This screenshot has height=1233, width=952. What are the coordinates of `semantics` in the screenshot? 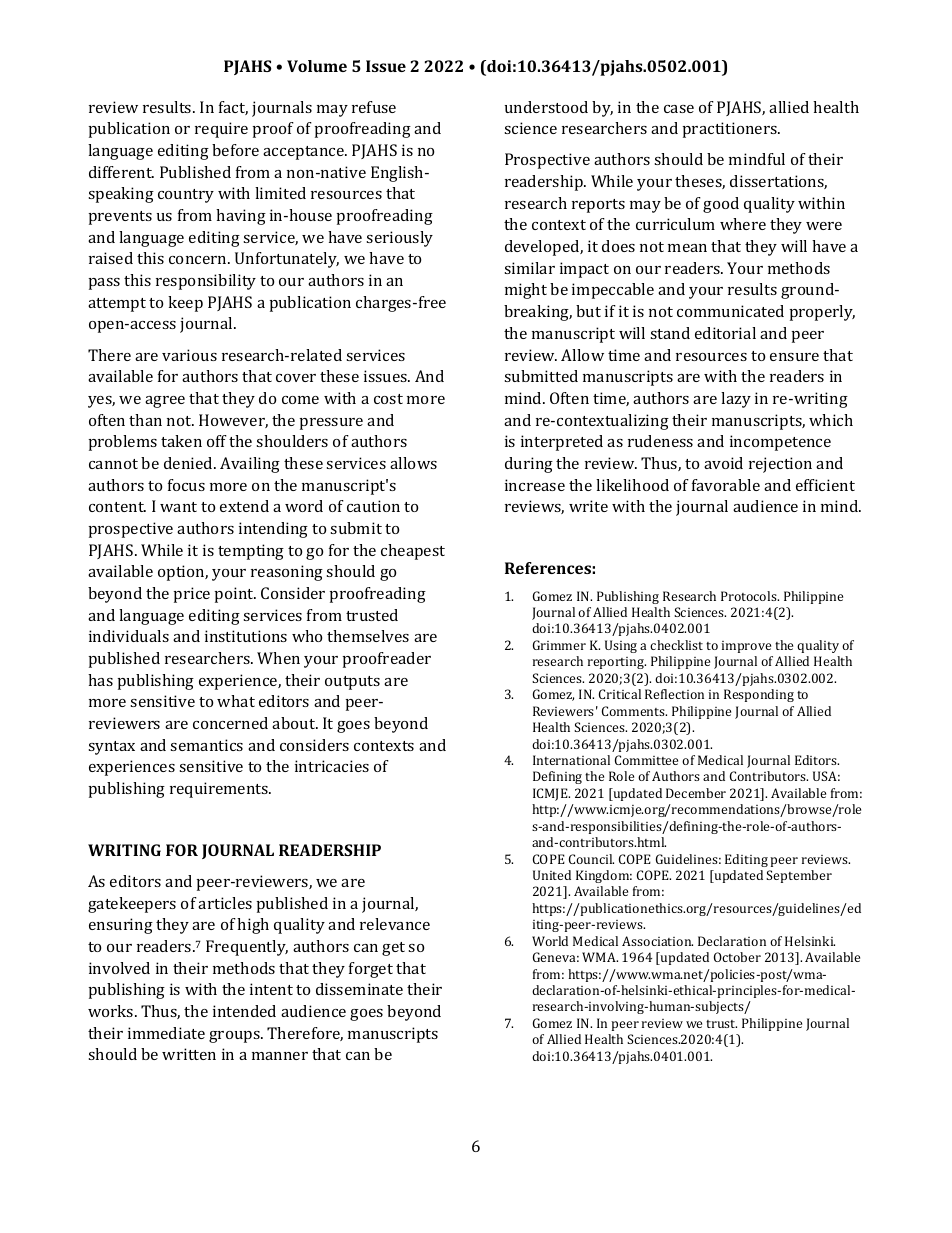 It's located at (206, 745).
